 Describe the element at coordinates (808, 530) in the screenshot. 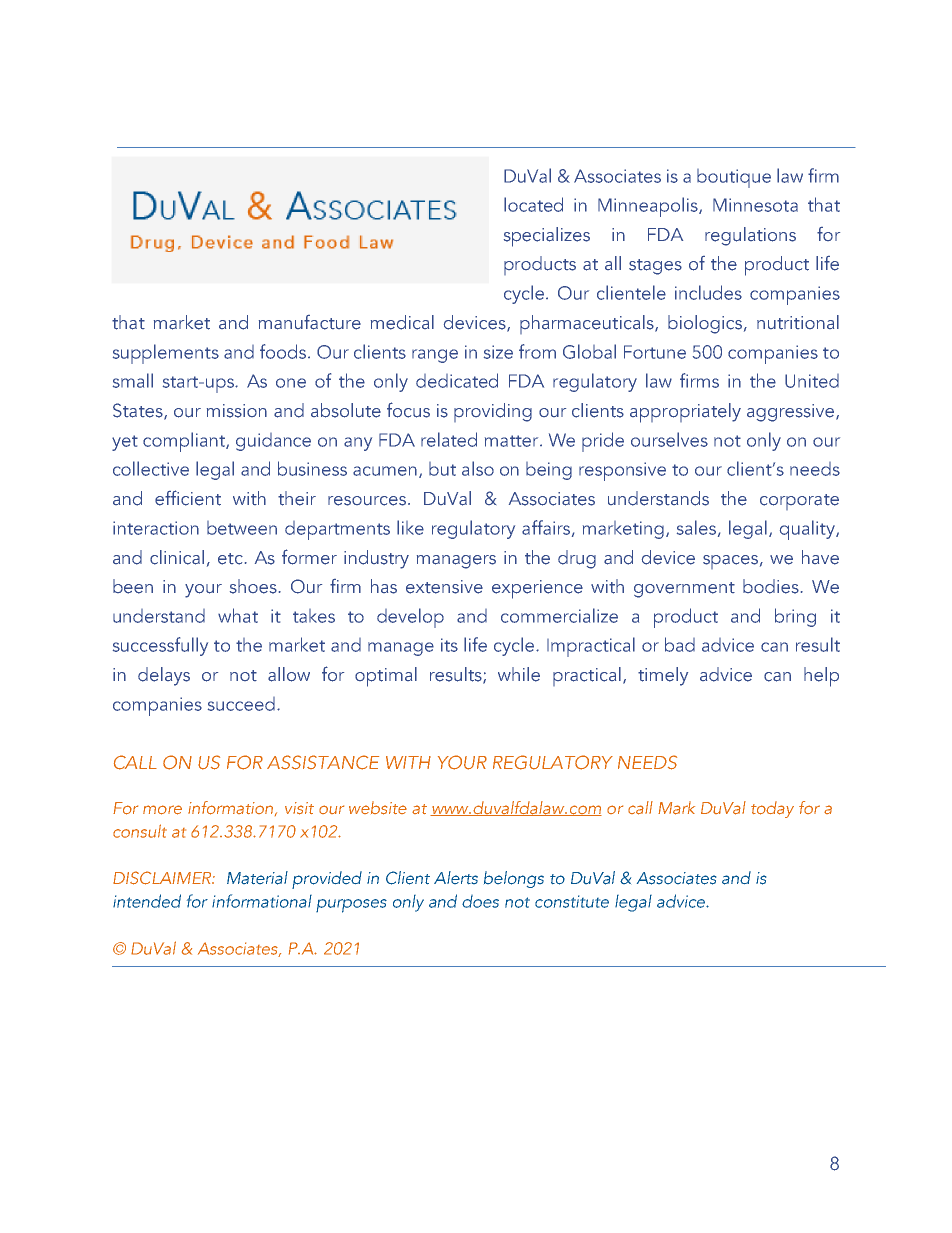

I see `quality` at that location.
